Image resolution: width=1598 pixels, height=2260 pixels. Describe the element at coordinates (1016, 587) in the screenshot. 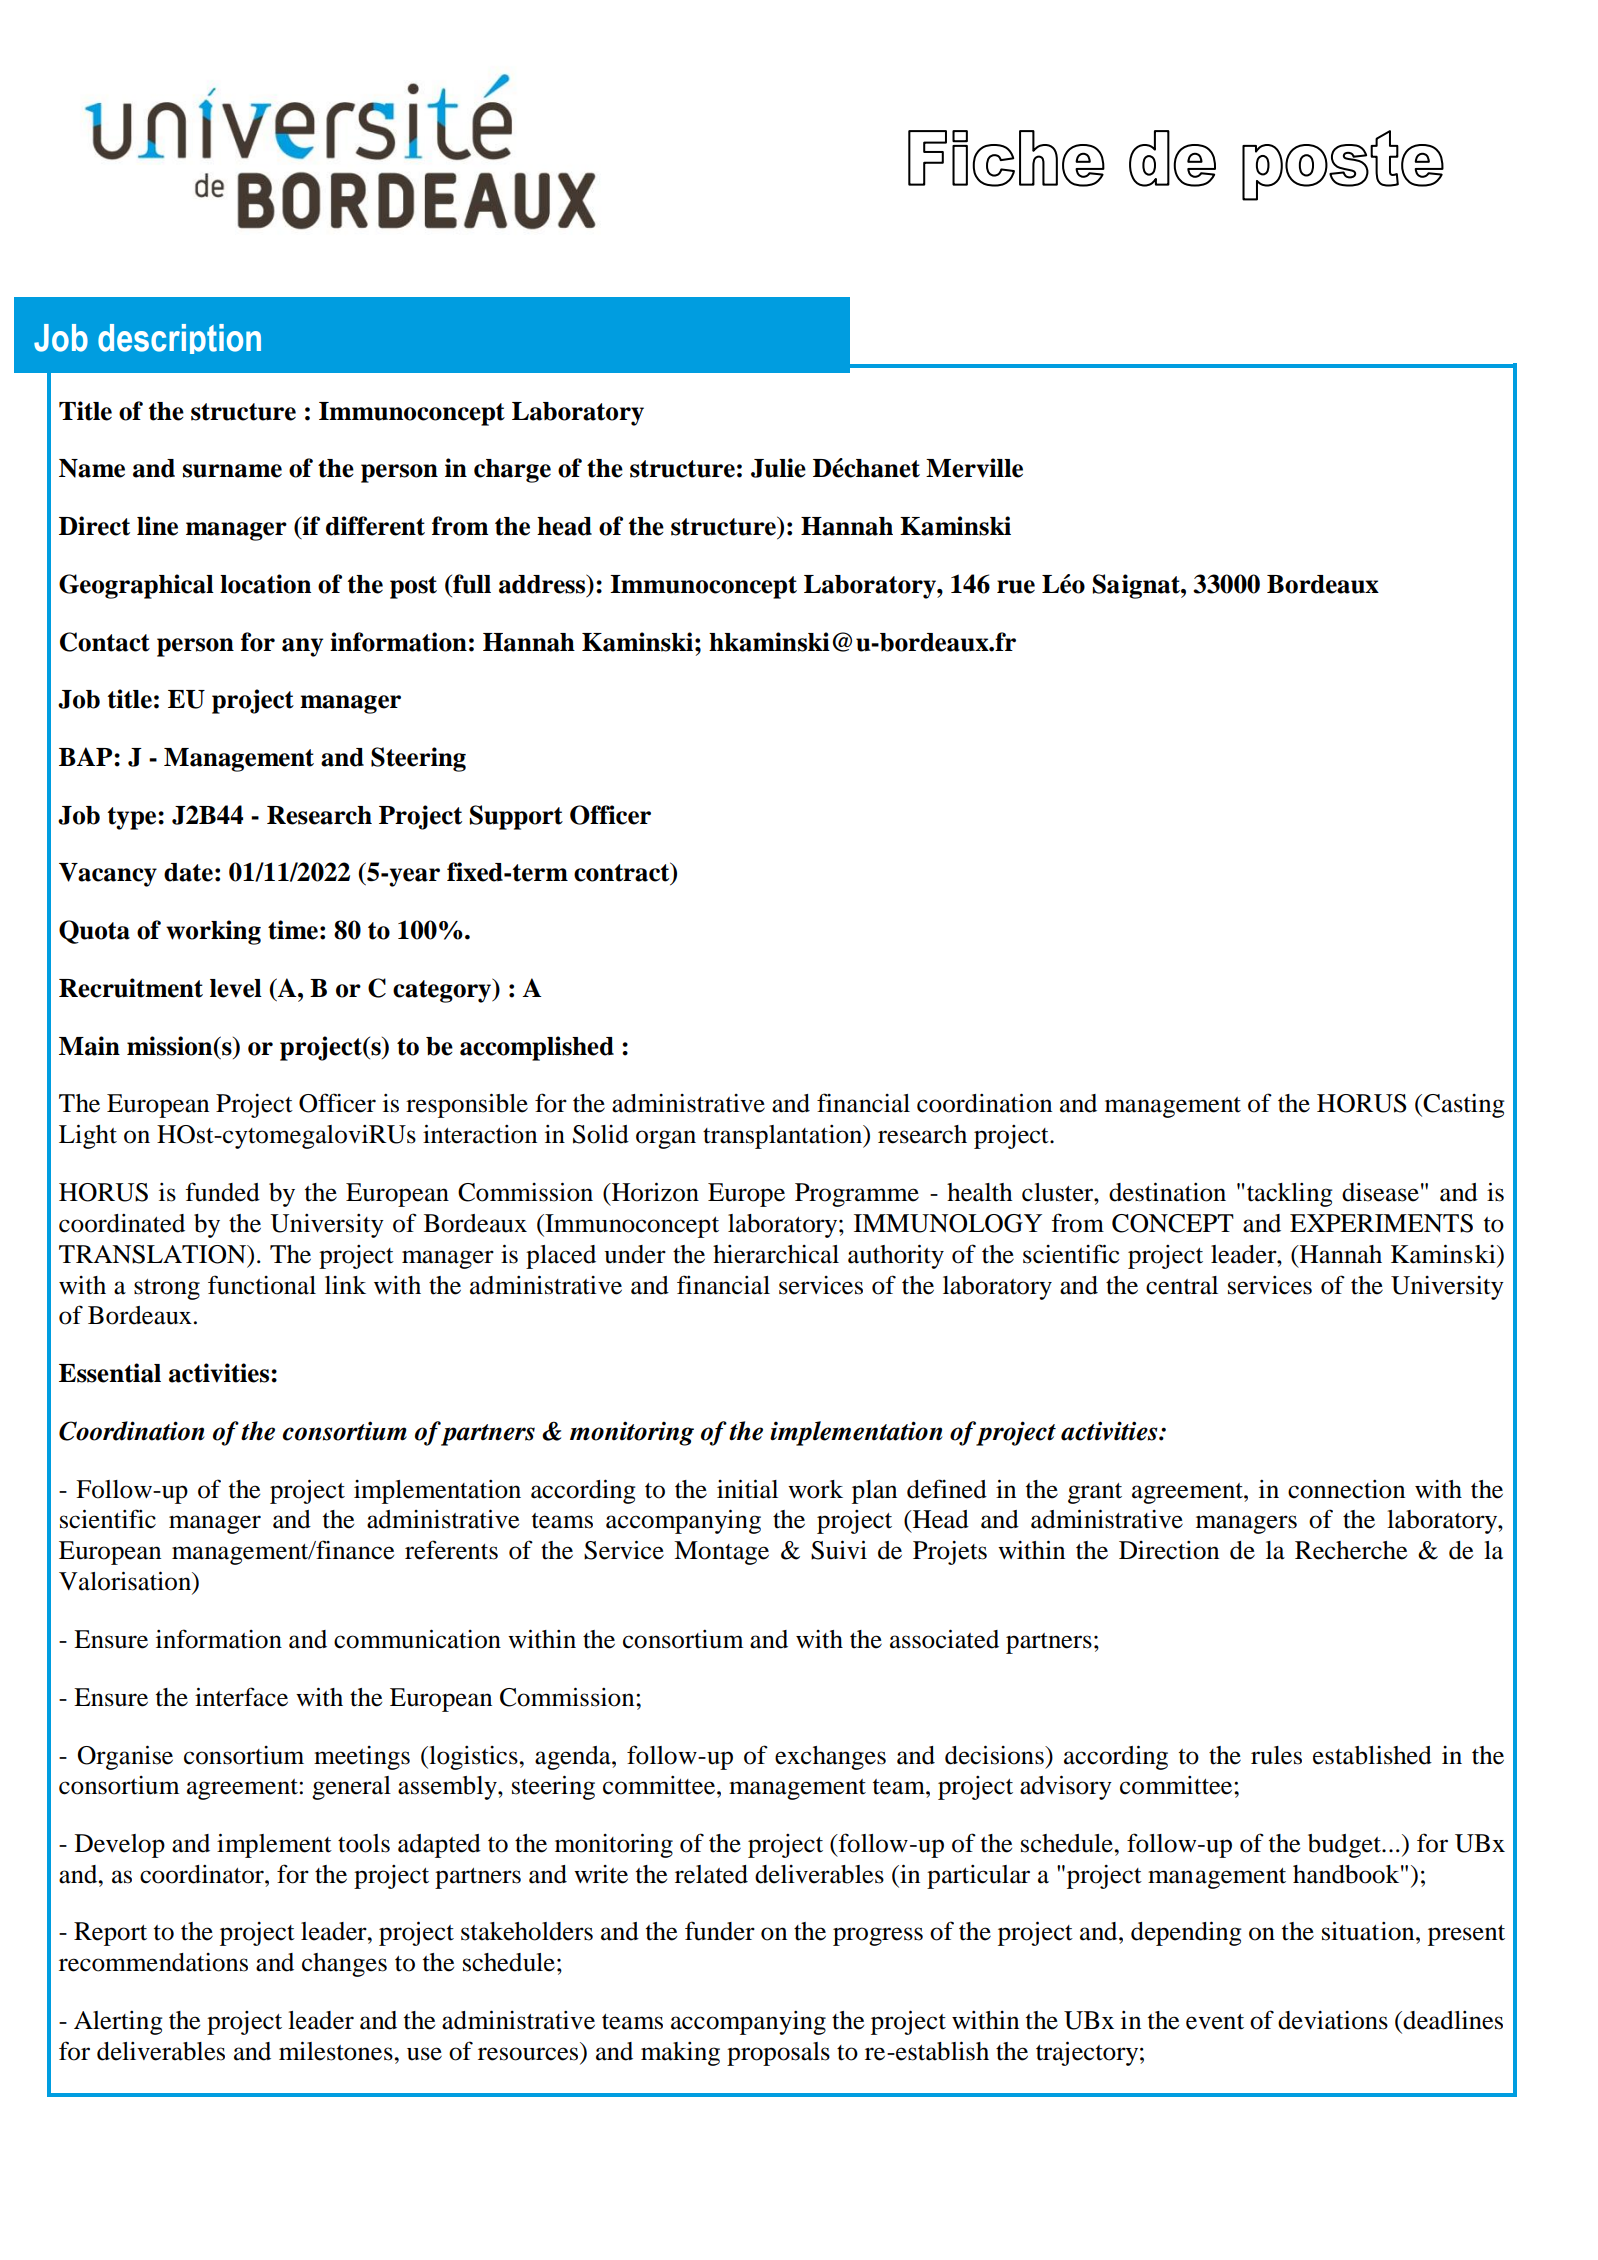

I see `rue` at that location.
